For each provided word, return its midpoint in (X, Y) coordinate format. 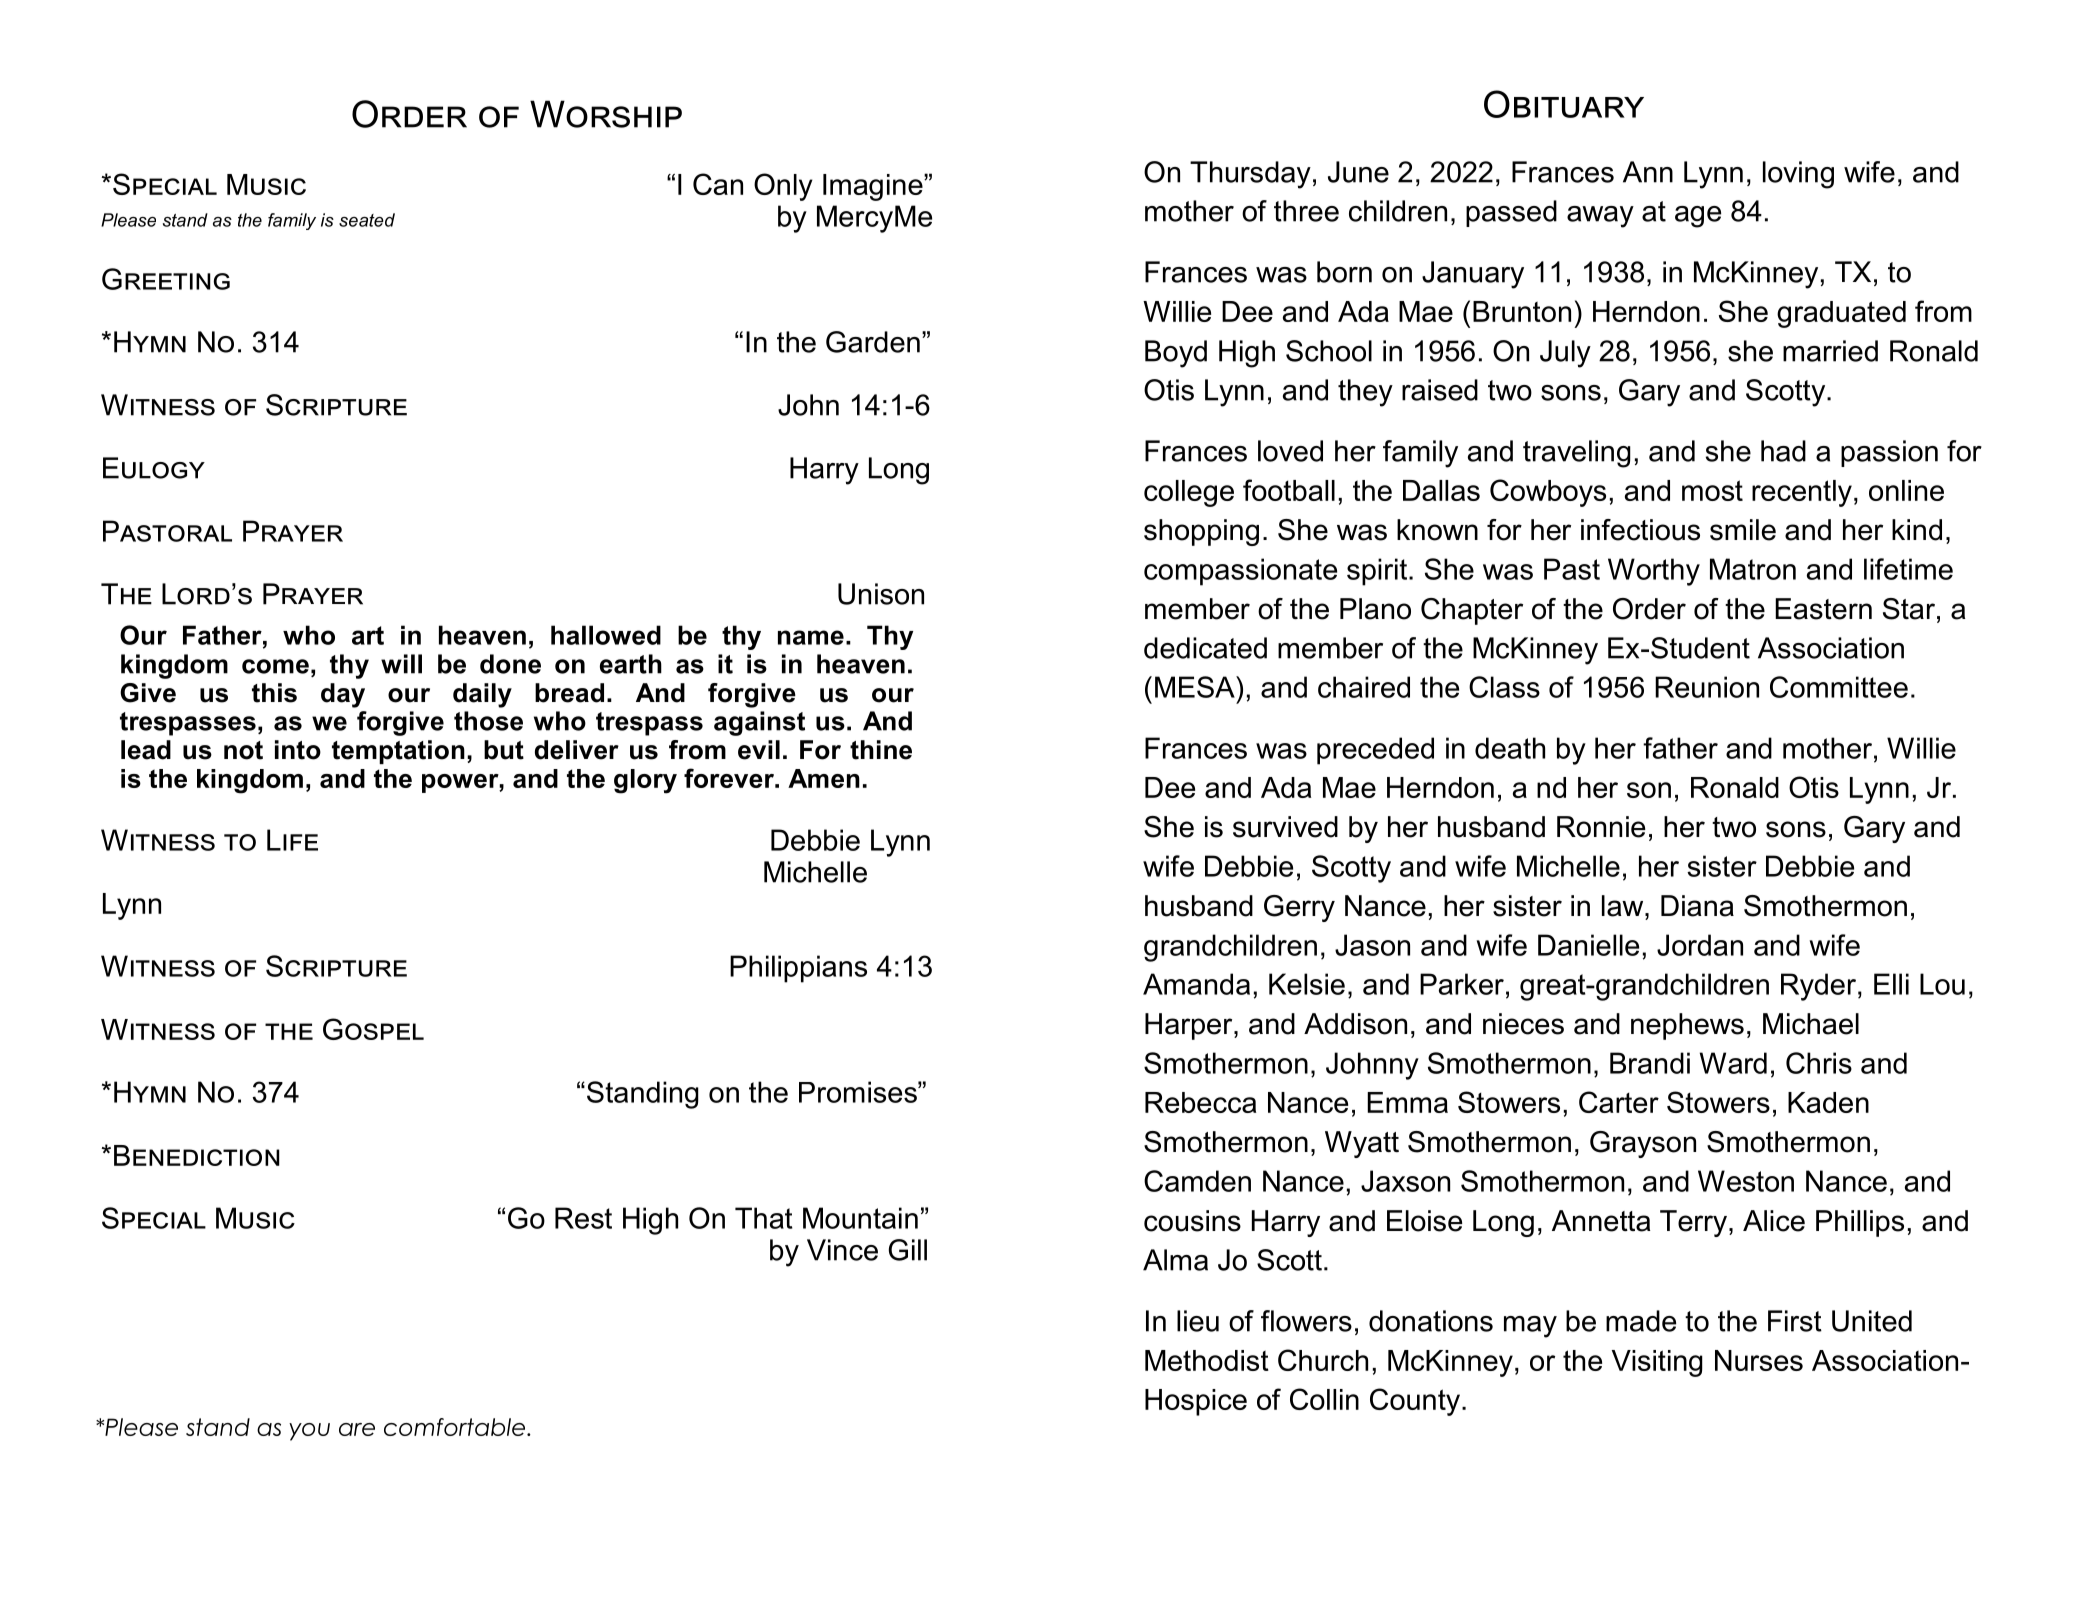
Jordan (1700, 945)
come (275, 666)
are (357, 1429)
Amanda (1196, 984)
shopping (1201, 532)
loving (1798, 175)
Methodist (1207, 1360)
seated (367, 220)
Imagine (874, 187)
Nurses (1759, 1360)
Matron (1753, 569)
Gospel (373, 1029)
